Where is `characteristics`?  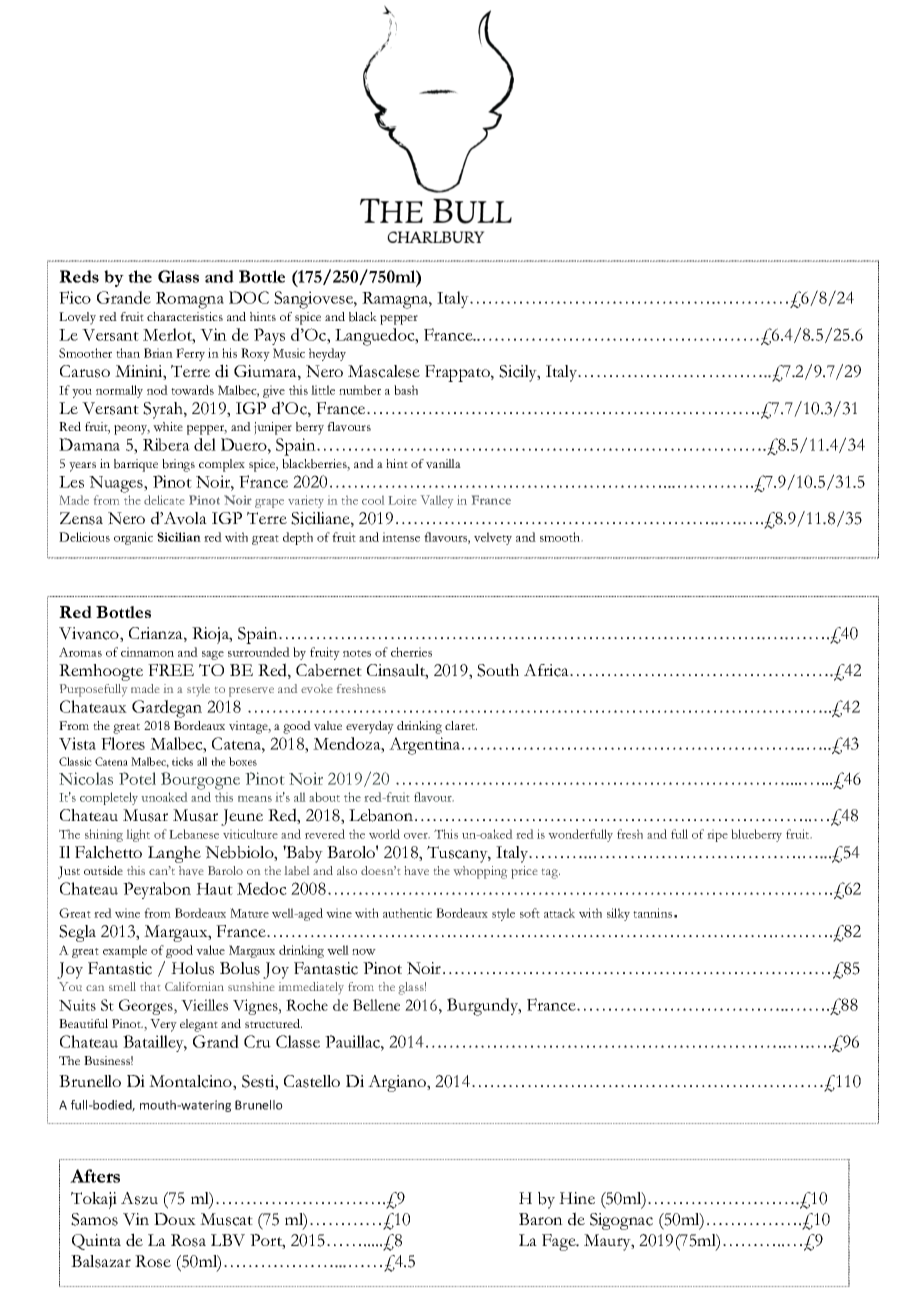 characteristics is located at coordinates (185, 316).
